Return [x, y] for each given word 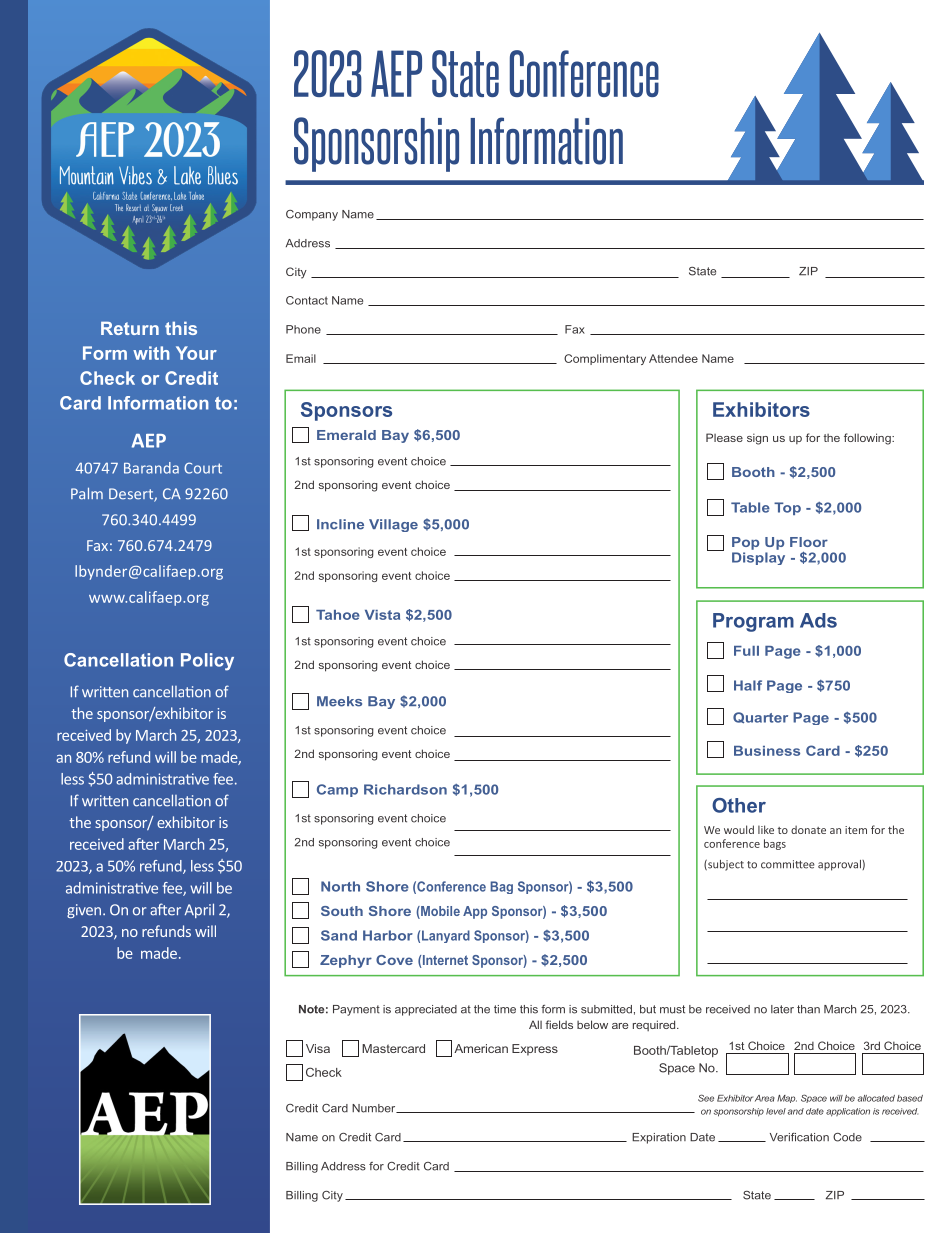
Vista [382, 615]
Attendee [673, 358]
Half [748, 685]
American [481, 1048]
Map [787, 1099]
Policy [207, 662]
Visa [318, 1048]
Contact [307, 300]
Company [312, 215]
